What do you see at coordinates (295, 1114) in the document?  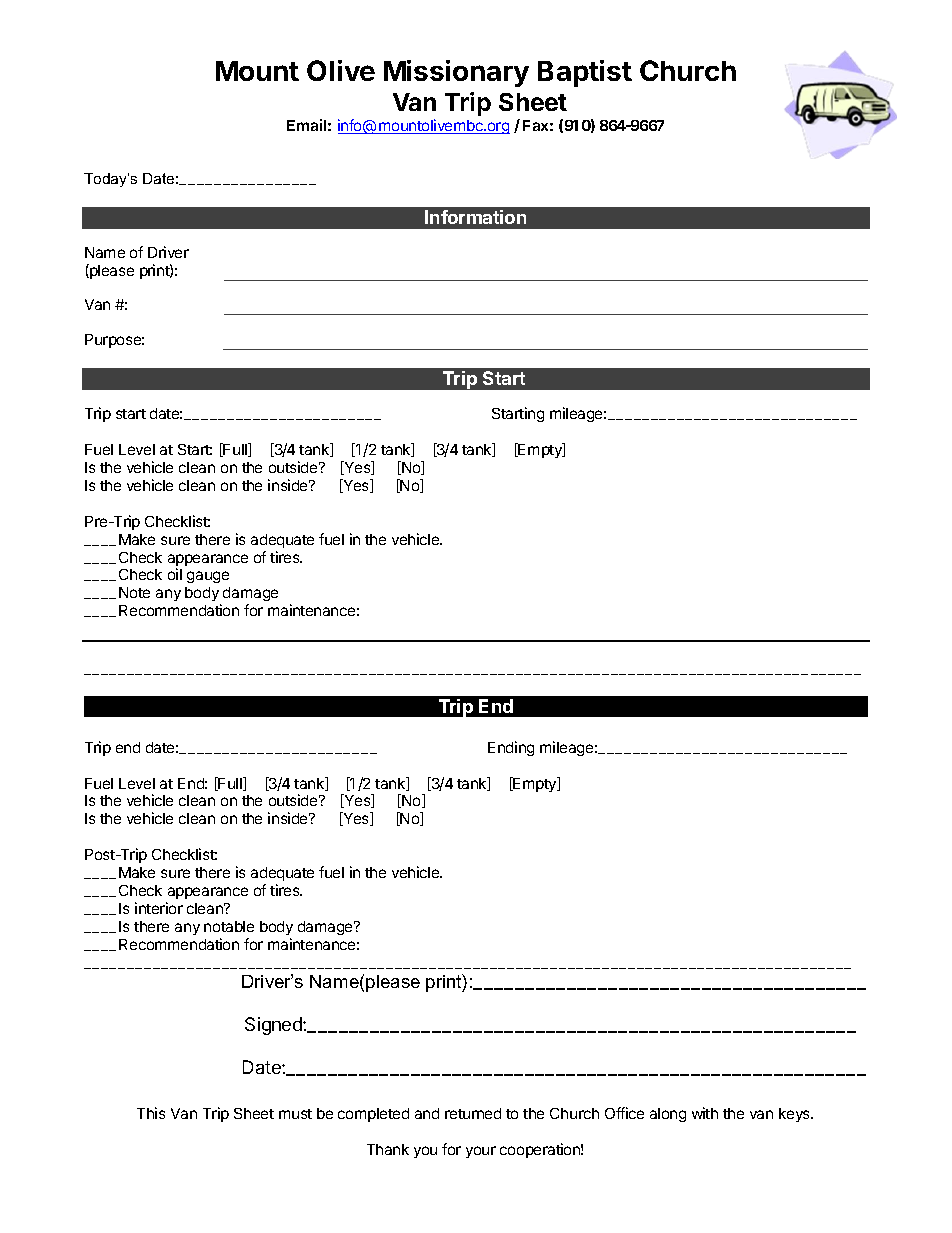 I see `must` at bounding box center [295, 1114].
